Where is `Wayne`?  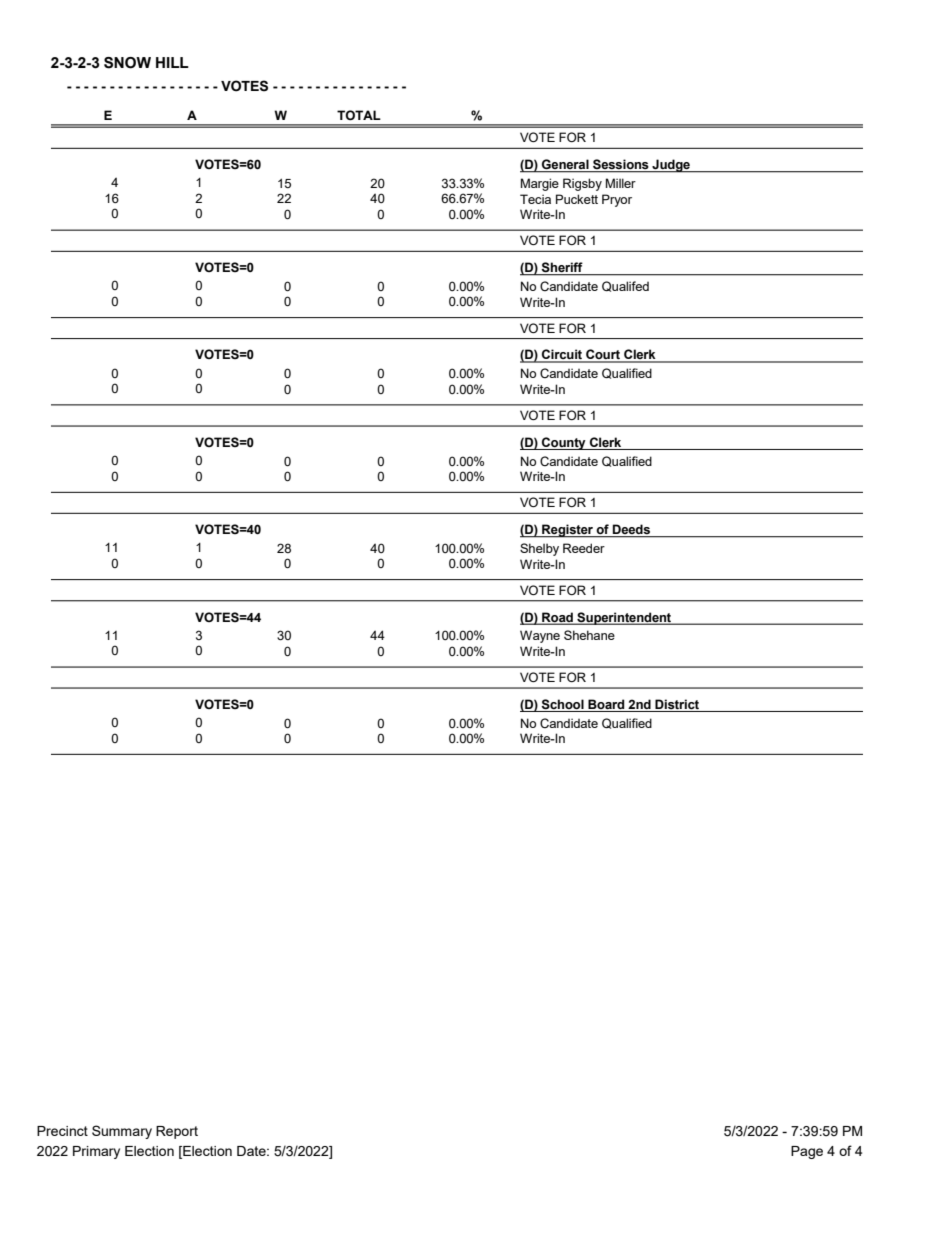 Wayne is located at coordinates (540, 636).
